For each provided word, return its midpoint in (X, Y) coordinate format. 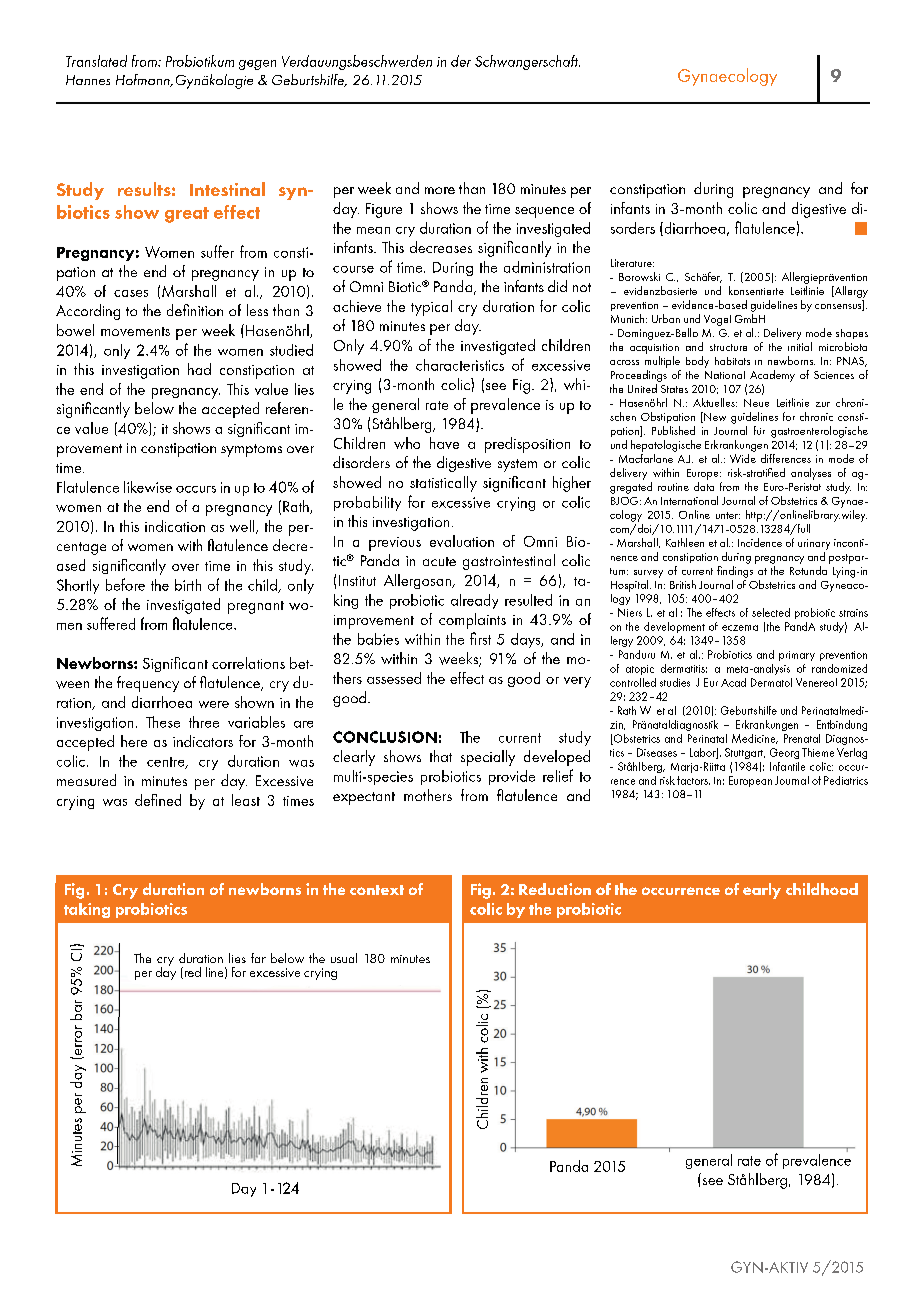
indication (175, 526)
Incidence (760, 542)
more (440, 190)
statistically (443, 484)
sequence (544, 212)
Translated (96, 61)
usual (344, 958)
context (377, 890)
